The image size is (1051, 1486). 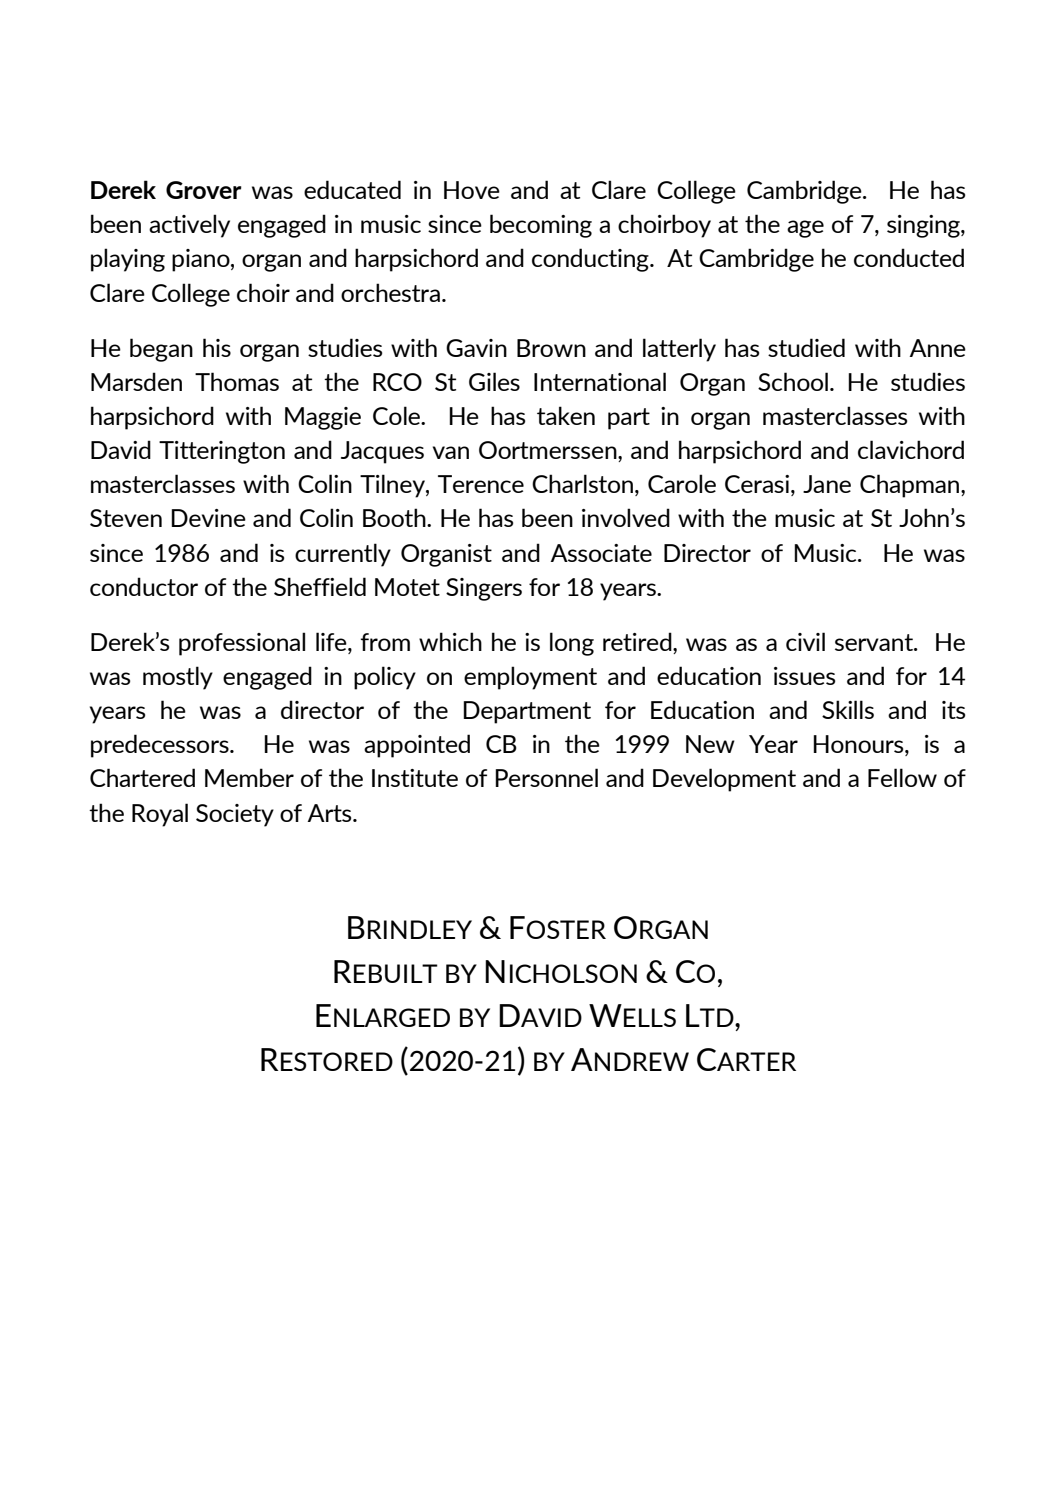 I want to click on Society, so click(x=235, y=815).
